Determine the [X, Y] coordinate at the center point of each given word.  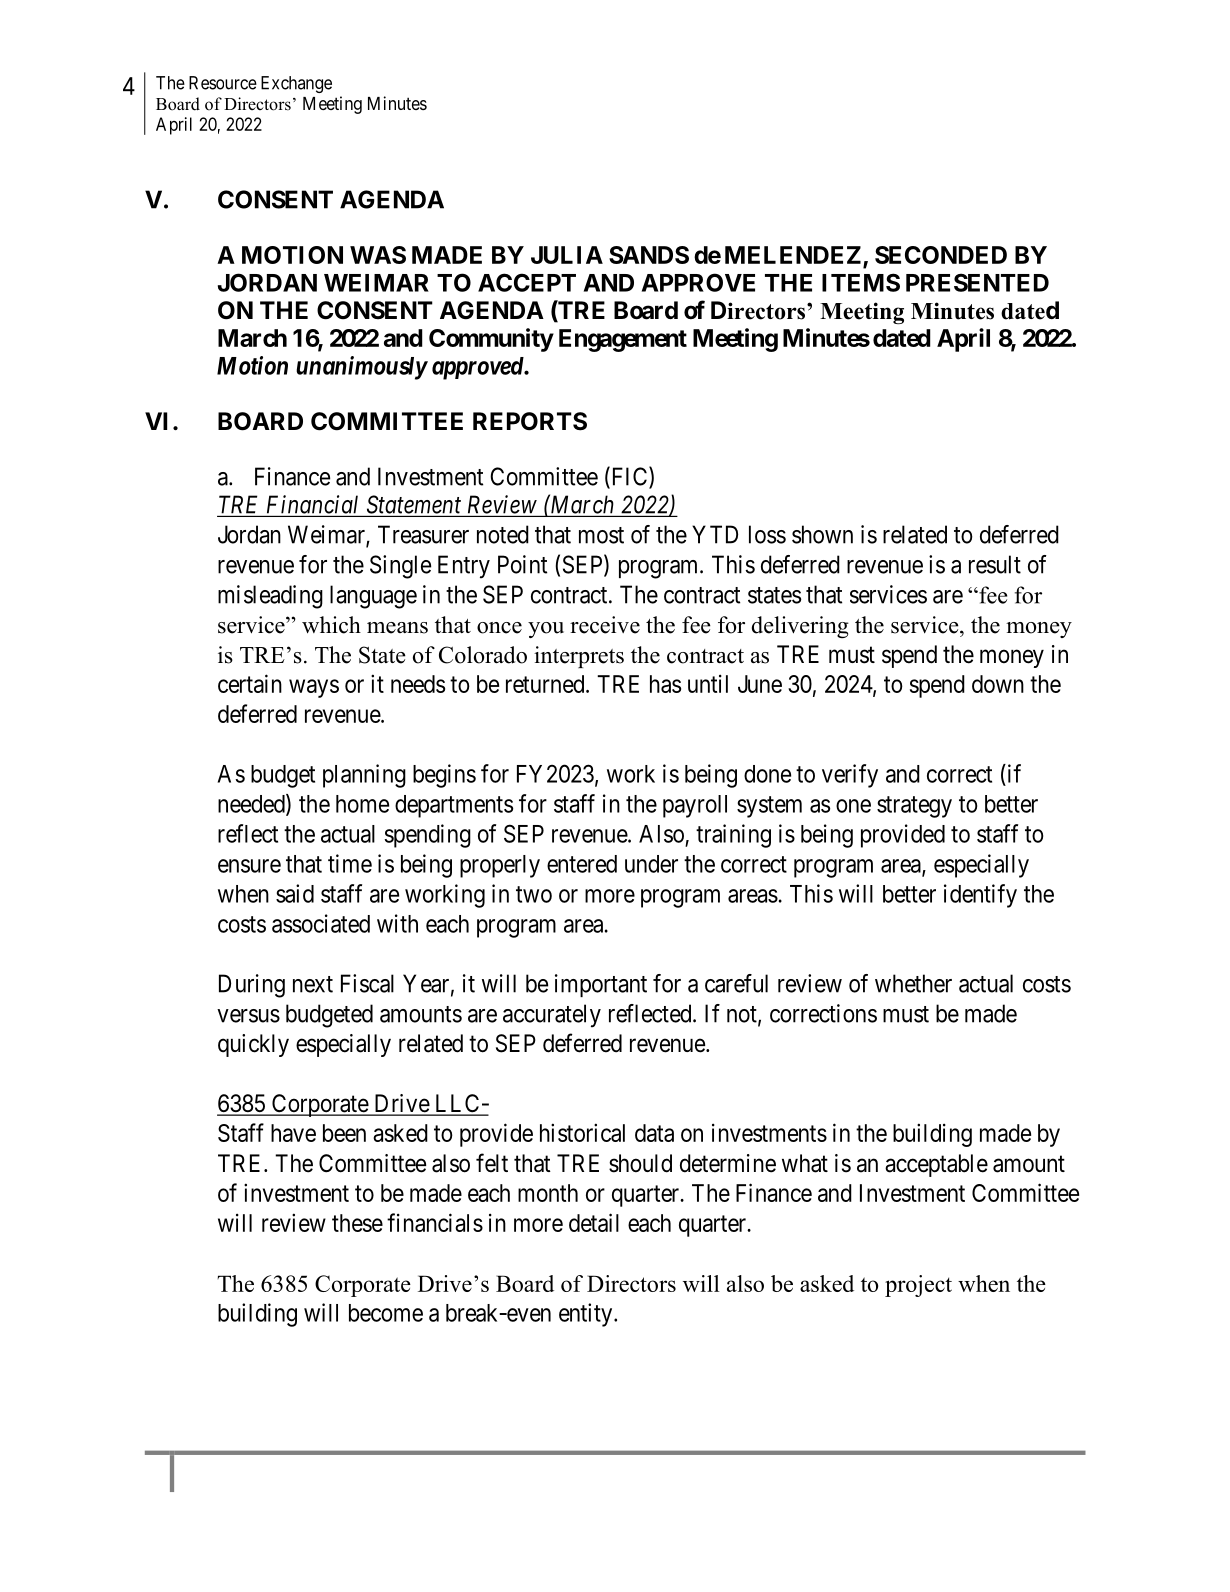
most [601, 535]
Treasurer [423, 534]
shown [822, 534]
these [357, 1223]
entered [582, 864]
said [295, 893]
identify [980, 896]
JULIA [567, 255]
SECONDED [941, 255]
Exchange [296, 84]
